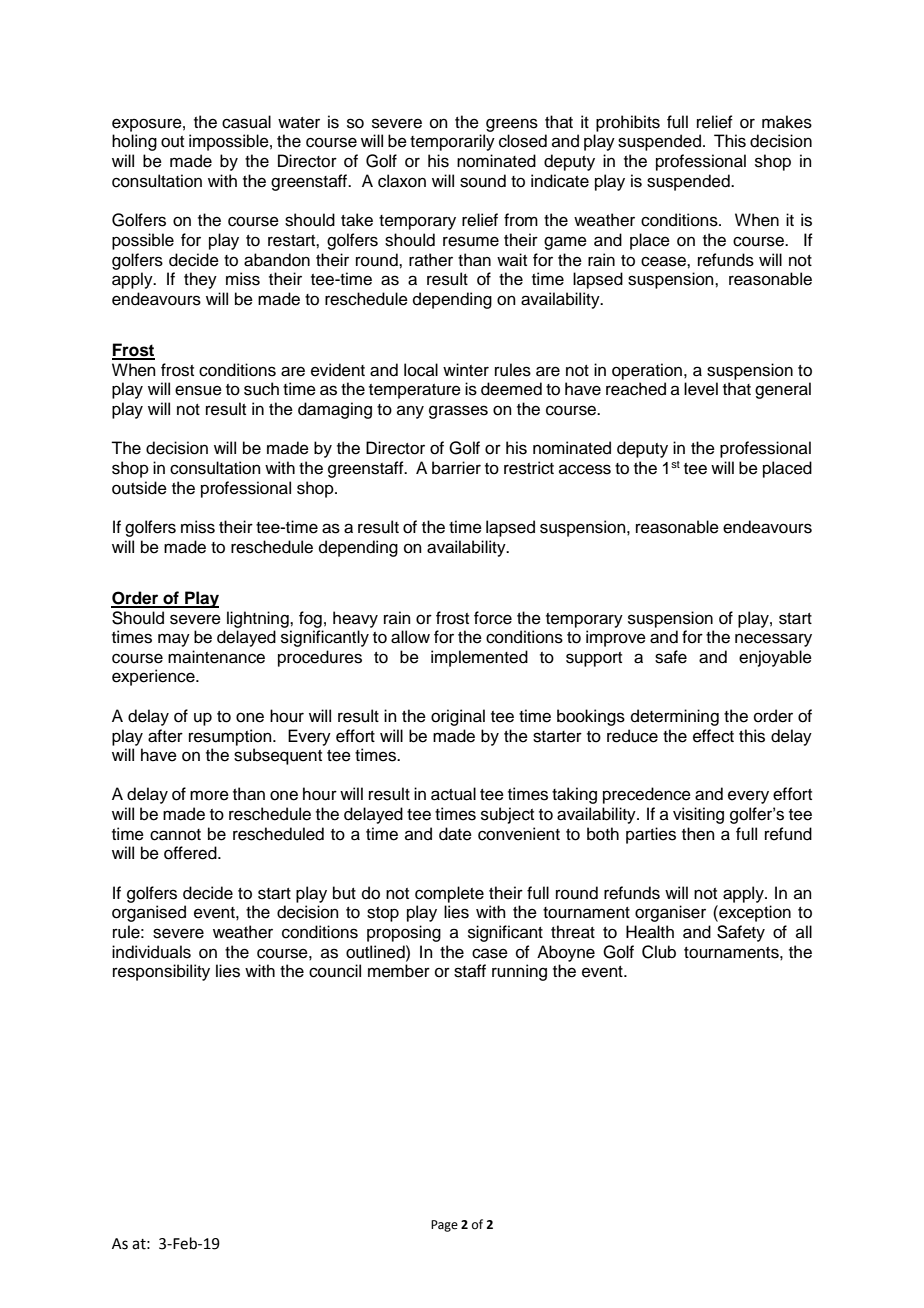 The width and height of the image is (924, 1308). I want to click on temporarily, so click(452, 142).
